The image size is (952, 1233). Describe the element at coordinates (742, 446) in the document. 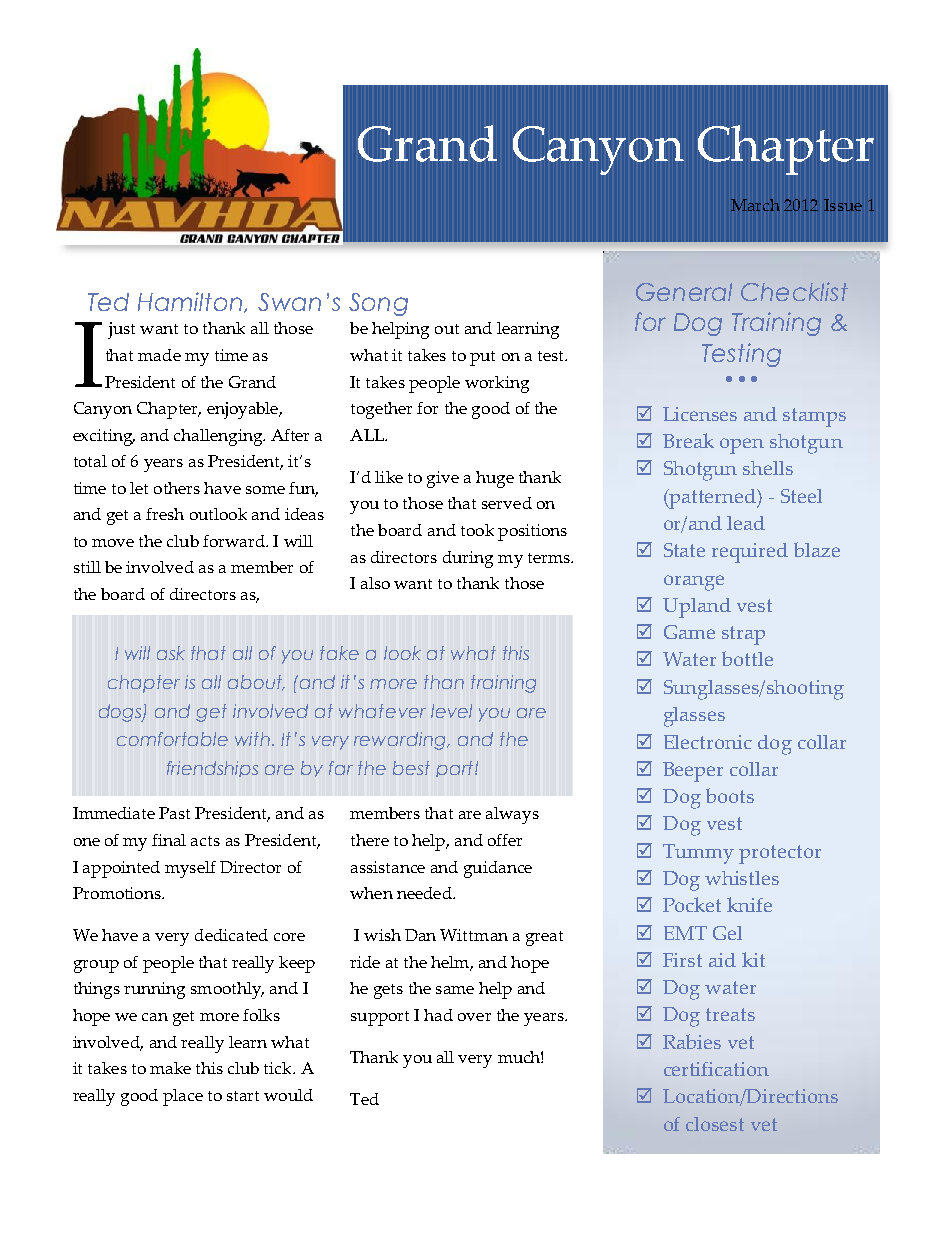

I see `open` at that location.
